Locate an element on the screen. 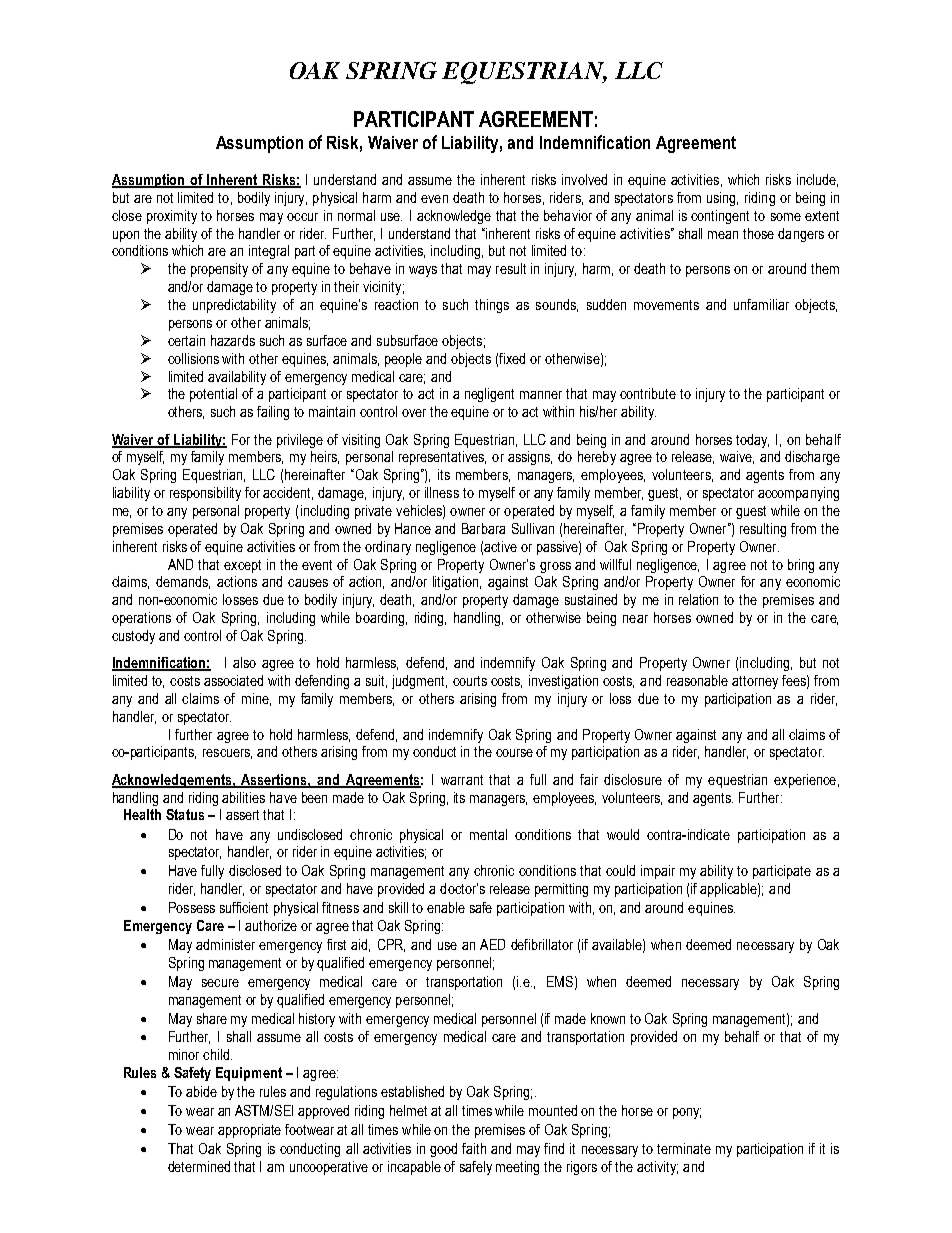 Image resolution: width=952 pixels, height=1233 pixels. faith is located at coordinates (474, 1148).
